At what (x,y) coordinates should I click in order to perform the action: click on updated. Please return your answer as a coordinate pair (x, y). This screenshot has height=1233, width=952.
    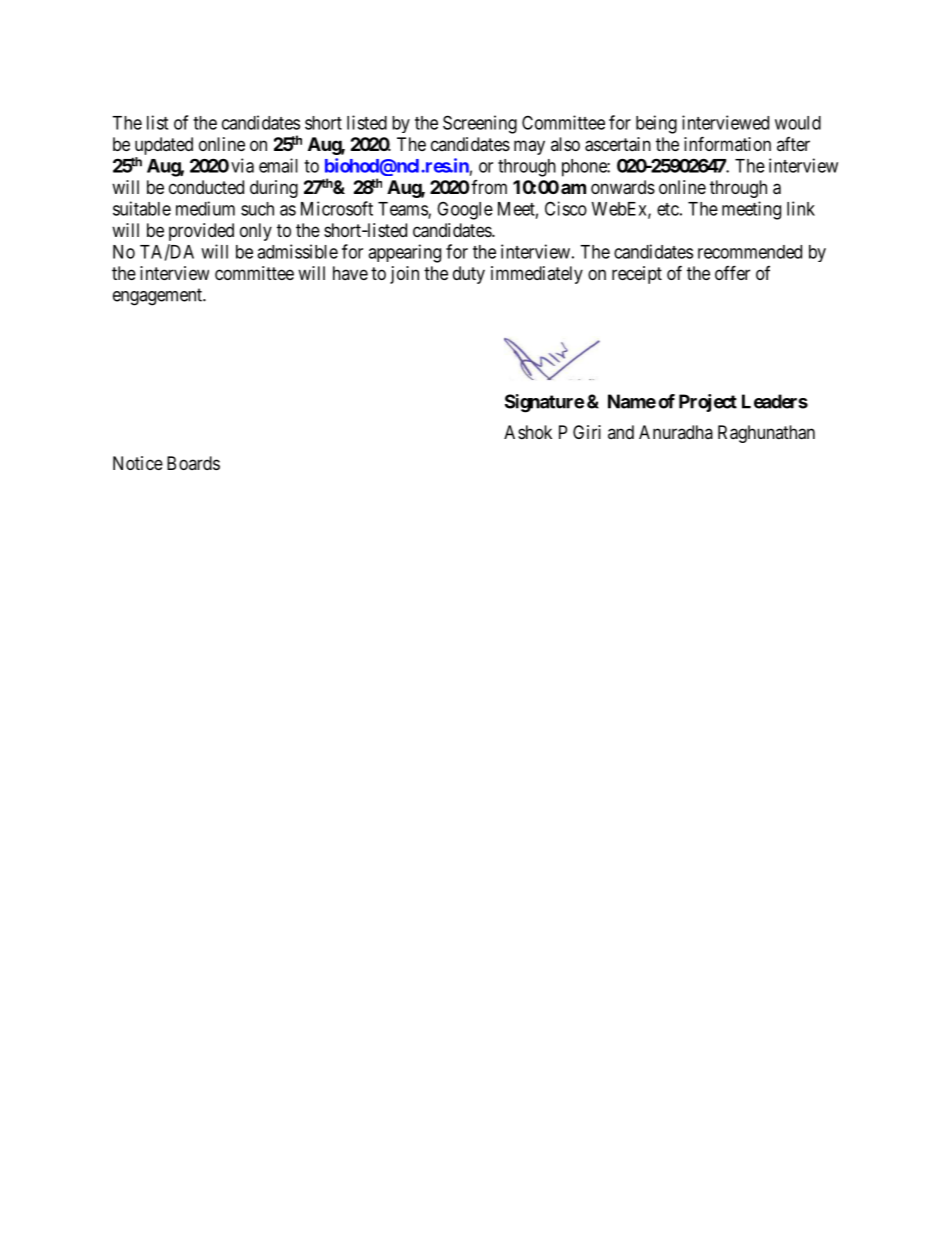
    Looking at the image, I should click on (164, 146).
